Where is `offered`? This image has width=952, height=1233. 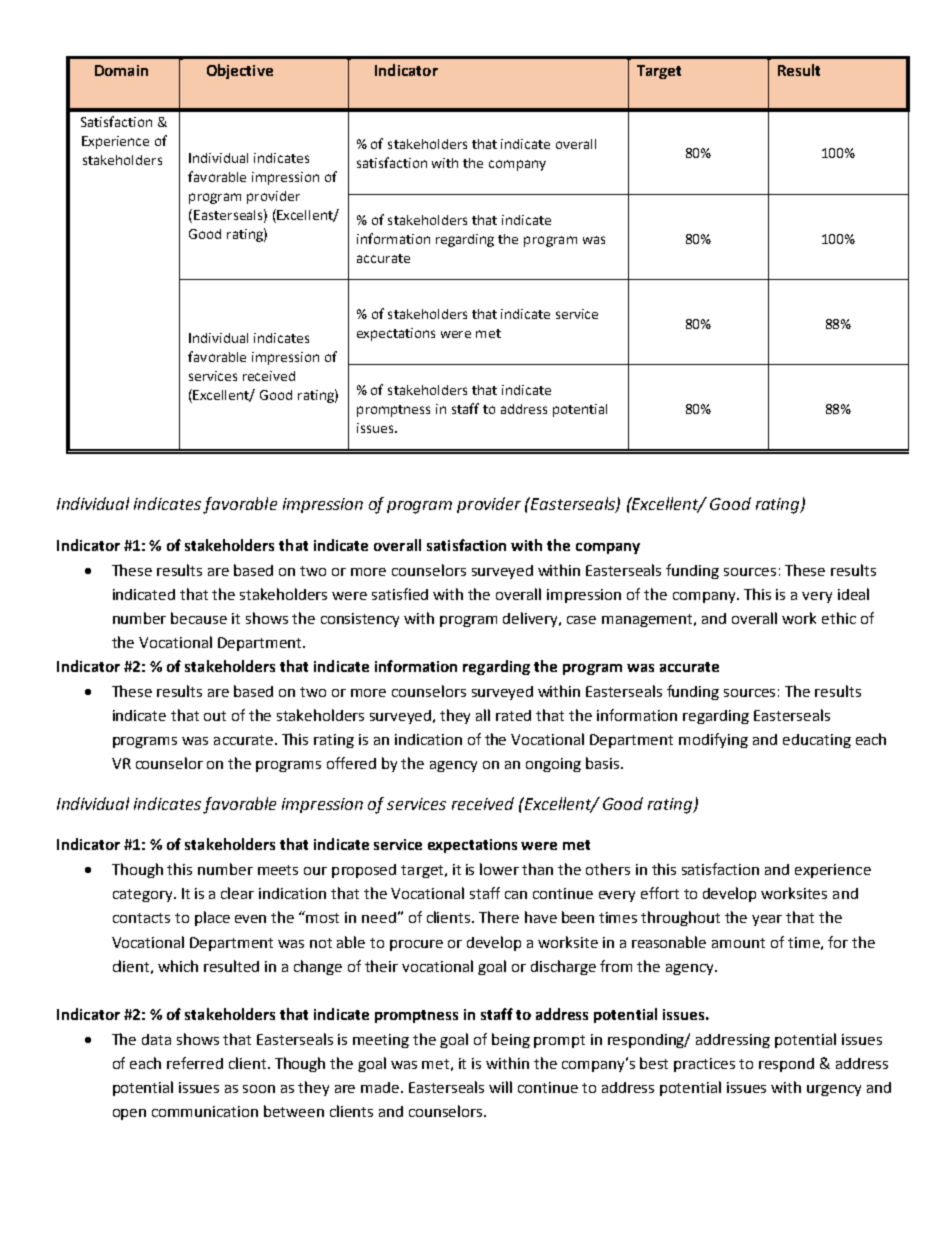
offered is located at coordinates (351, 763).
